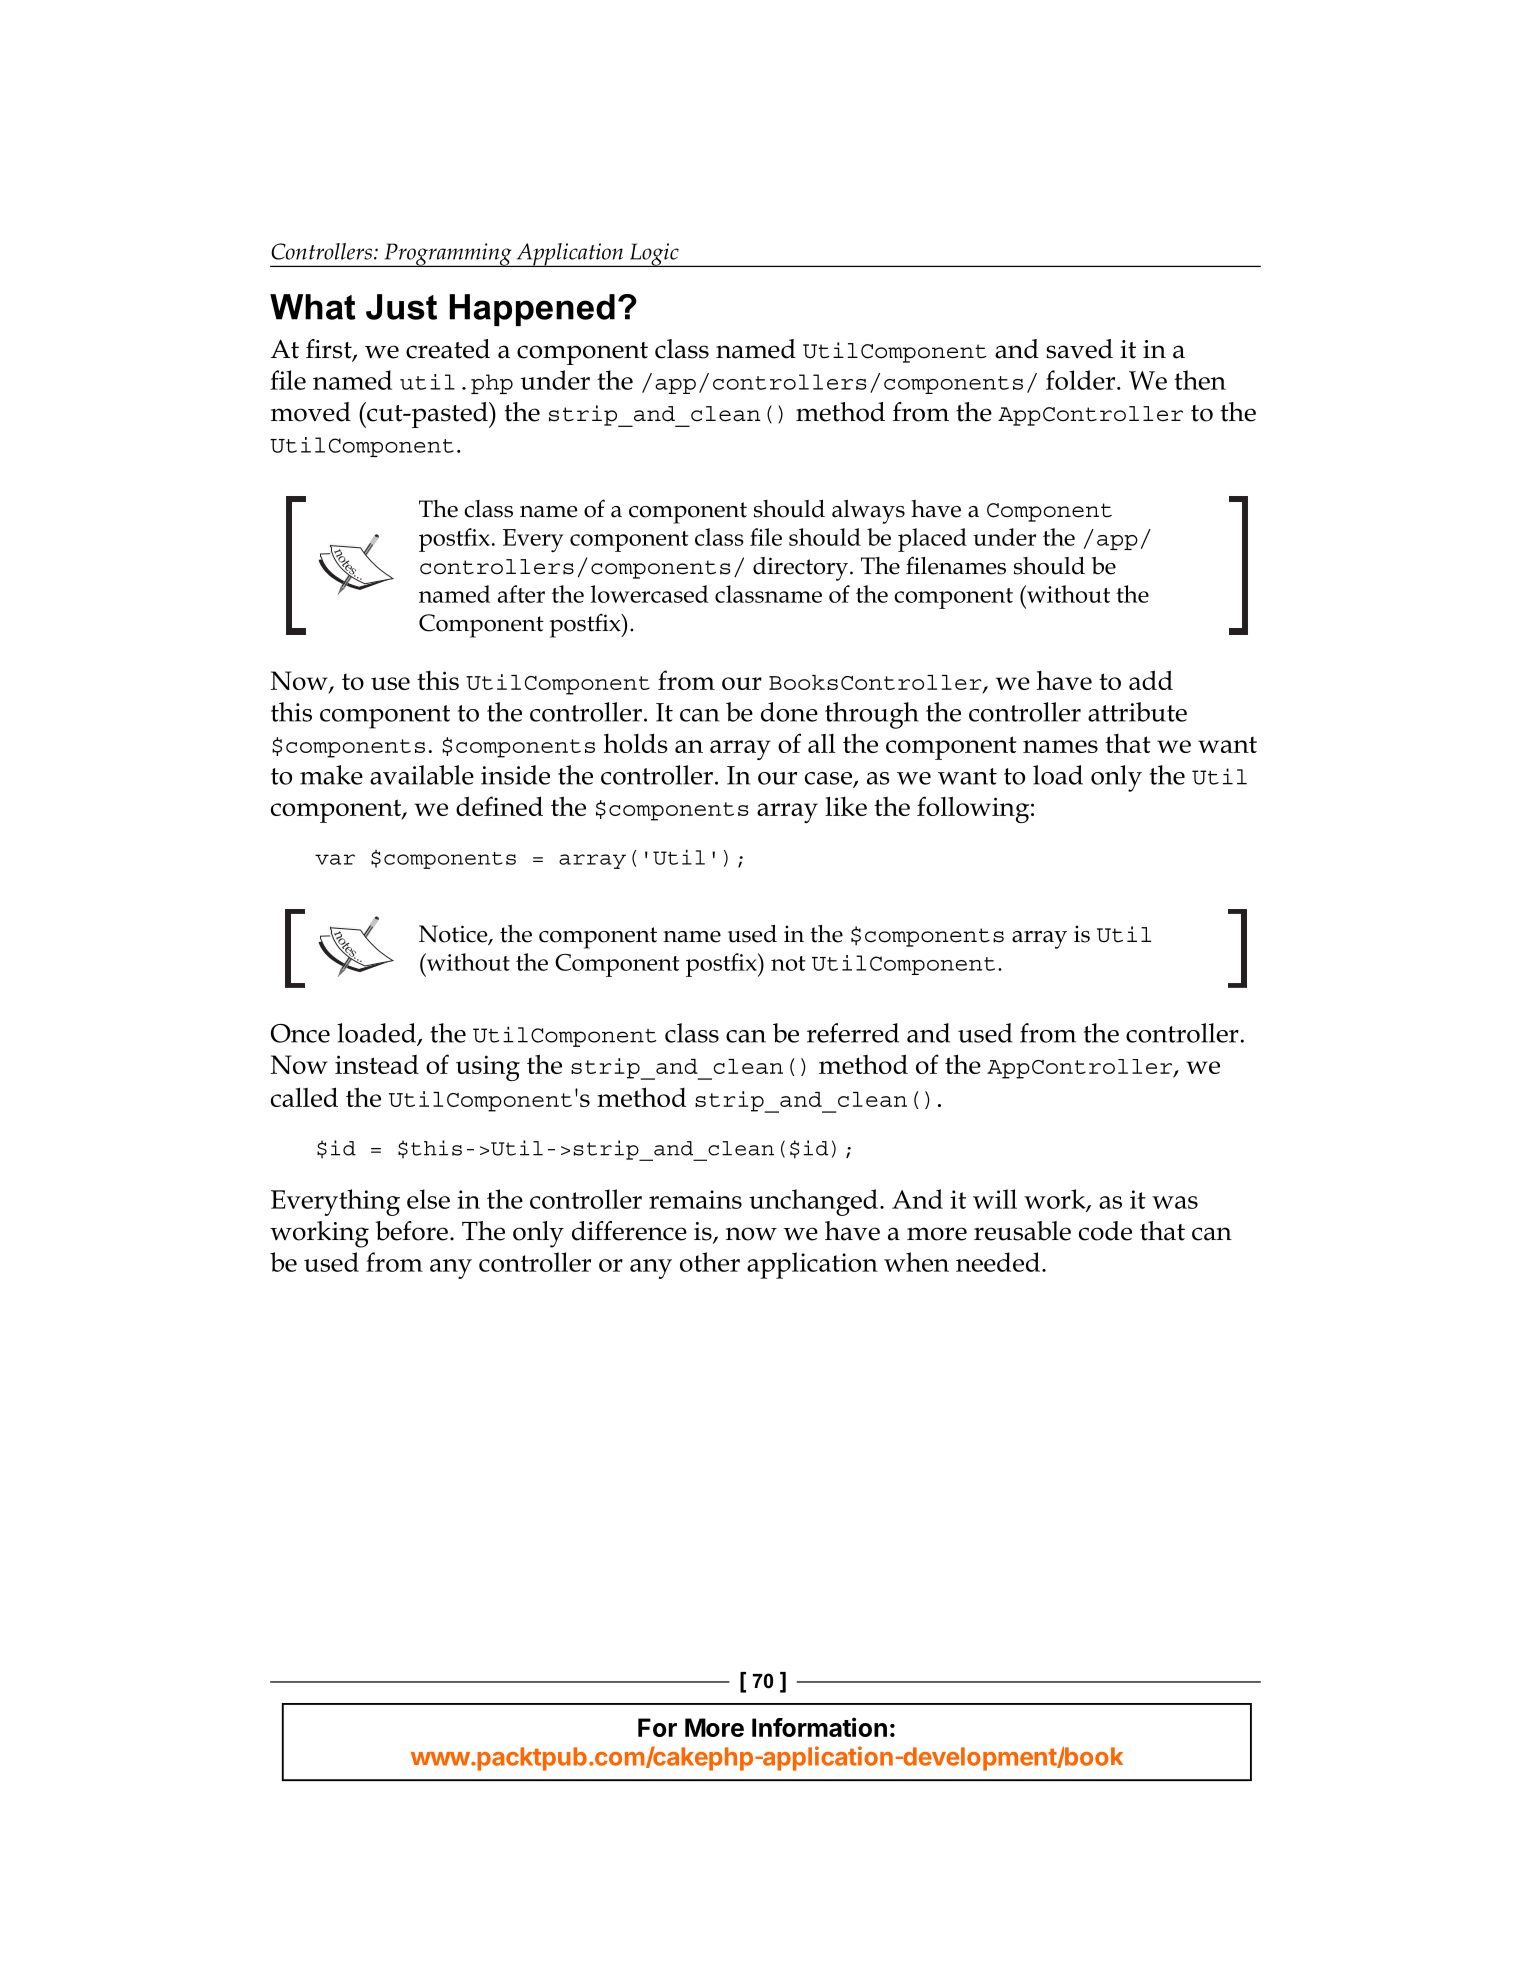 The width and height of the screenshot is (1531, 1982). What do you see at coordinates (654, 255) in the screenshot?
I see `Logic` at bounding box center [654, 255].
